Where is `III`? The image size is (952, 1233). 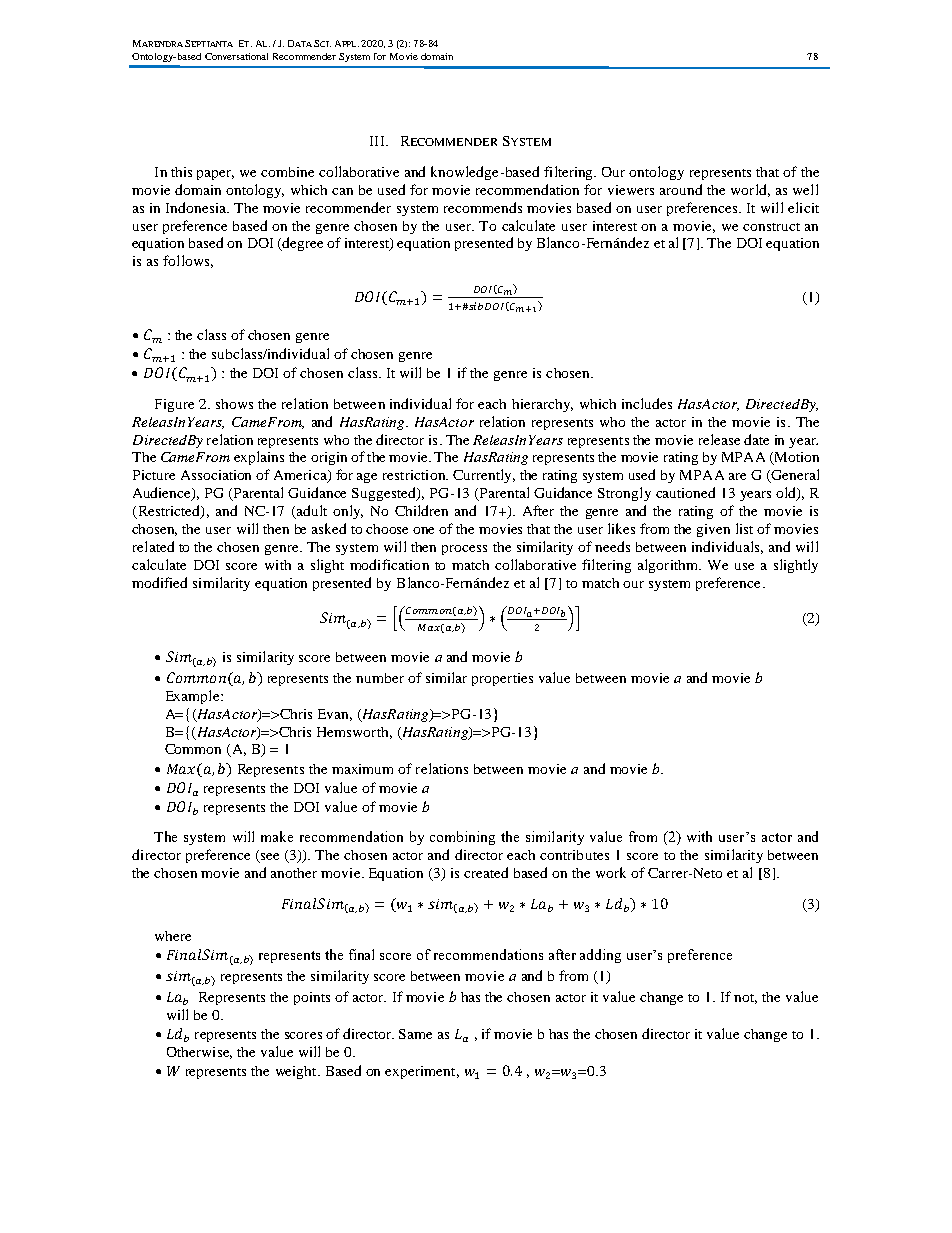 III is located at coordinates (378, 141).
